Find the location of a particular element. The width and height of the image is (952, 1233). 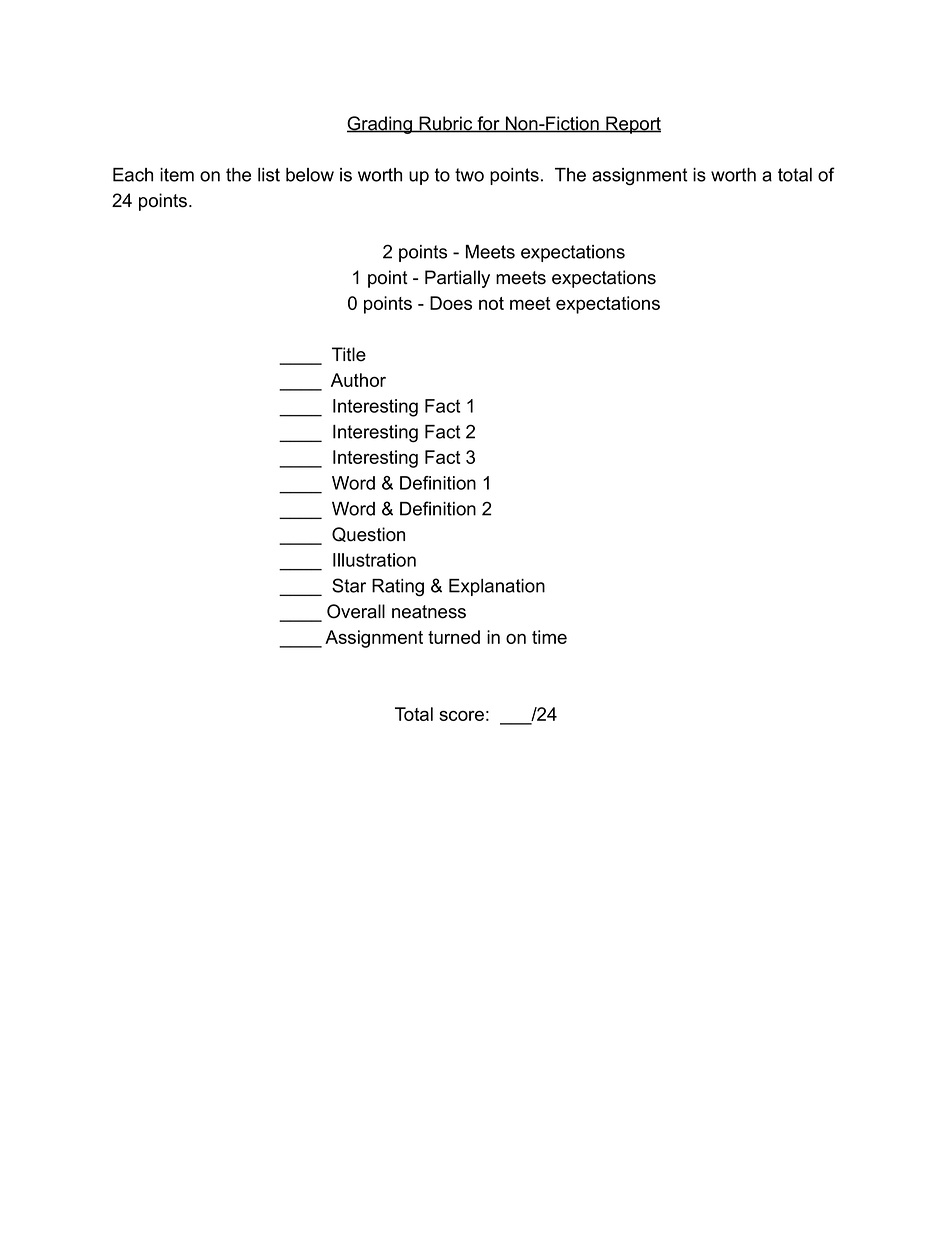

Explanation is located at coordinates (497, 587).
